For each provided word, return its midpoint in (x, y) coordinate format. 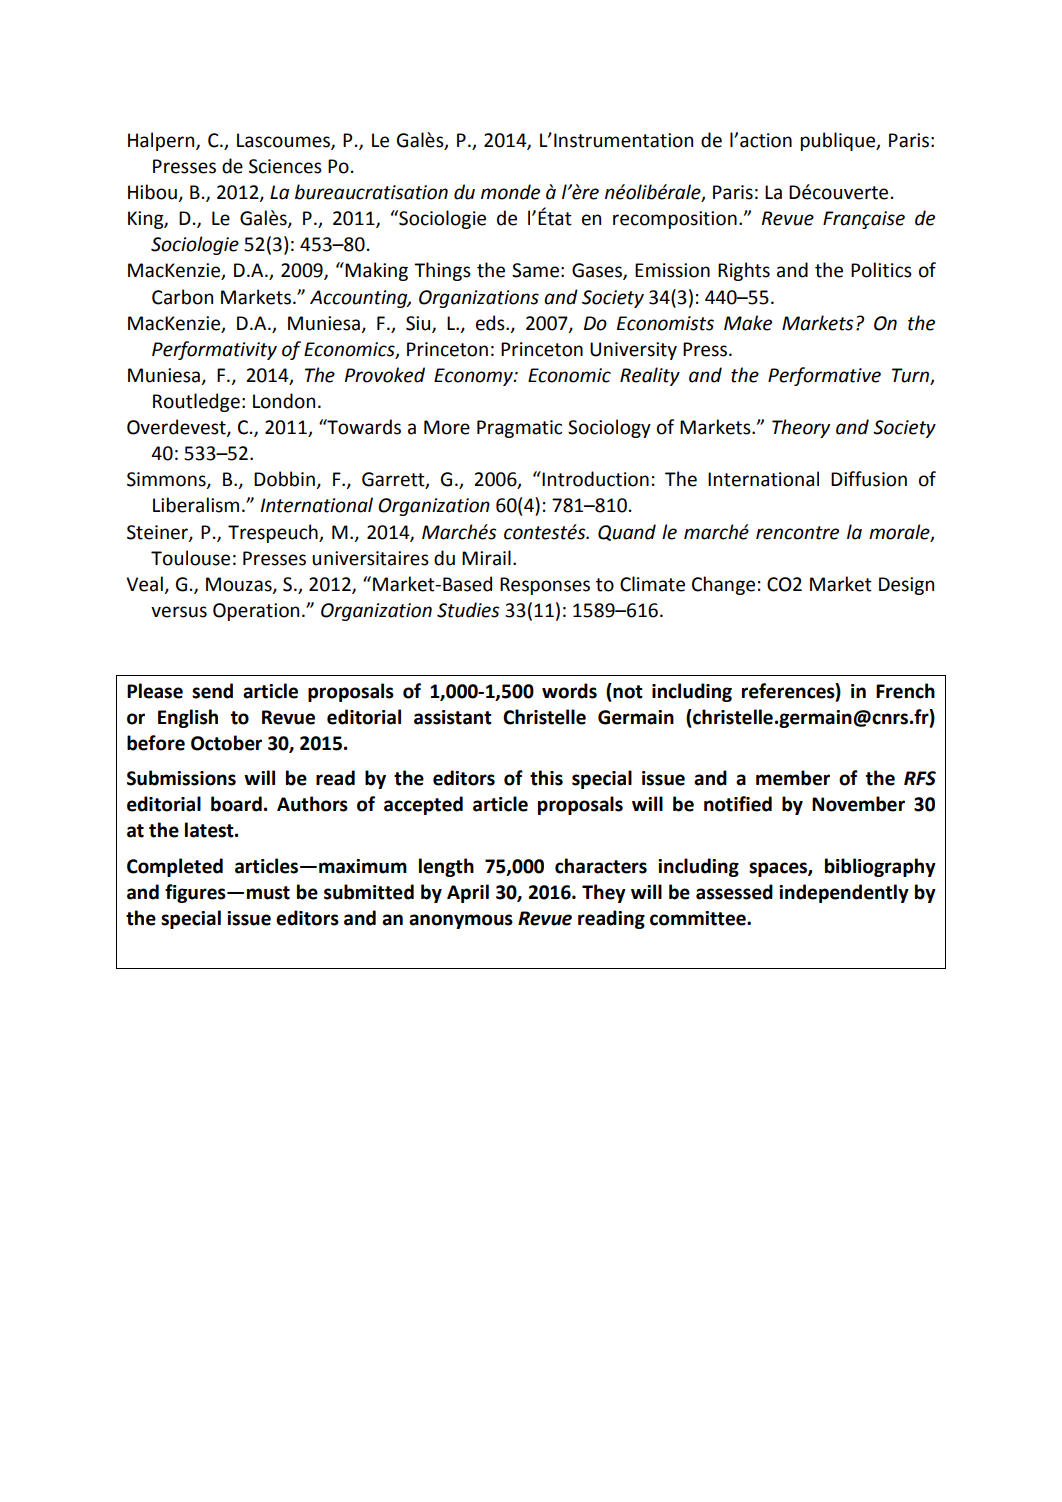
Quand (627, 532)
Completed (175, 867)
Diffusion (869, 479)
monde (510, 192)
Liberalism (196, 505)
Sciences (285, 166)
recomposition (675, 220)
